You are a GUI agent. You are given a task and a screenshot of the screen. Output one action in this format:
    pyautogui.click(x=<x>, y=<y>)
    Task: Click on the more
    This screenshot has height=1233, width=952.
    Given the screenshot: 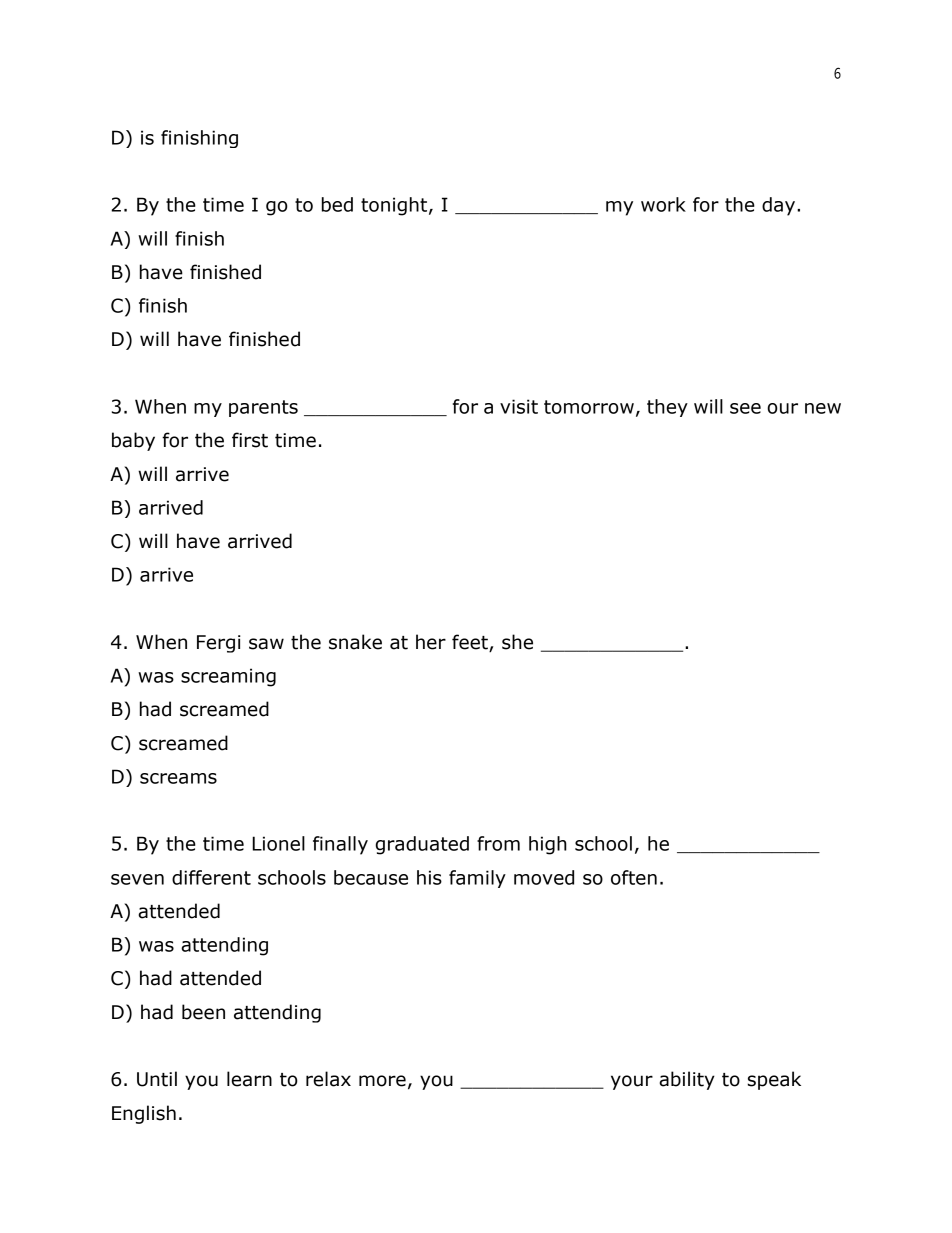 What is the action you would take?
    pyautogui.click(x=382, y=1081)
